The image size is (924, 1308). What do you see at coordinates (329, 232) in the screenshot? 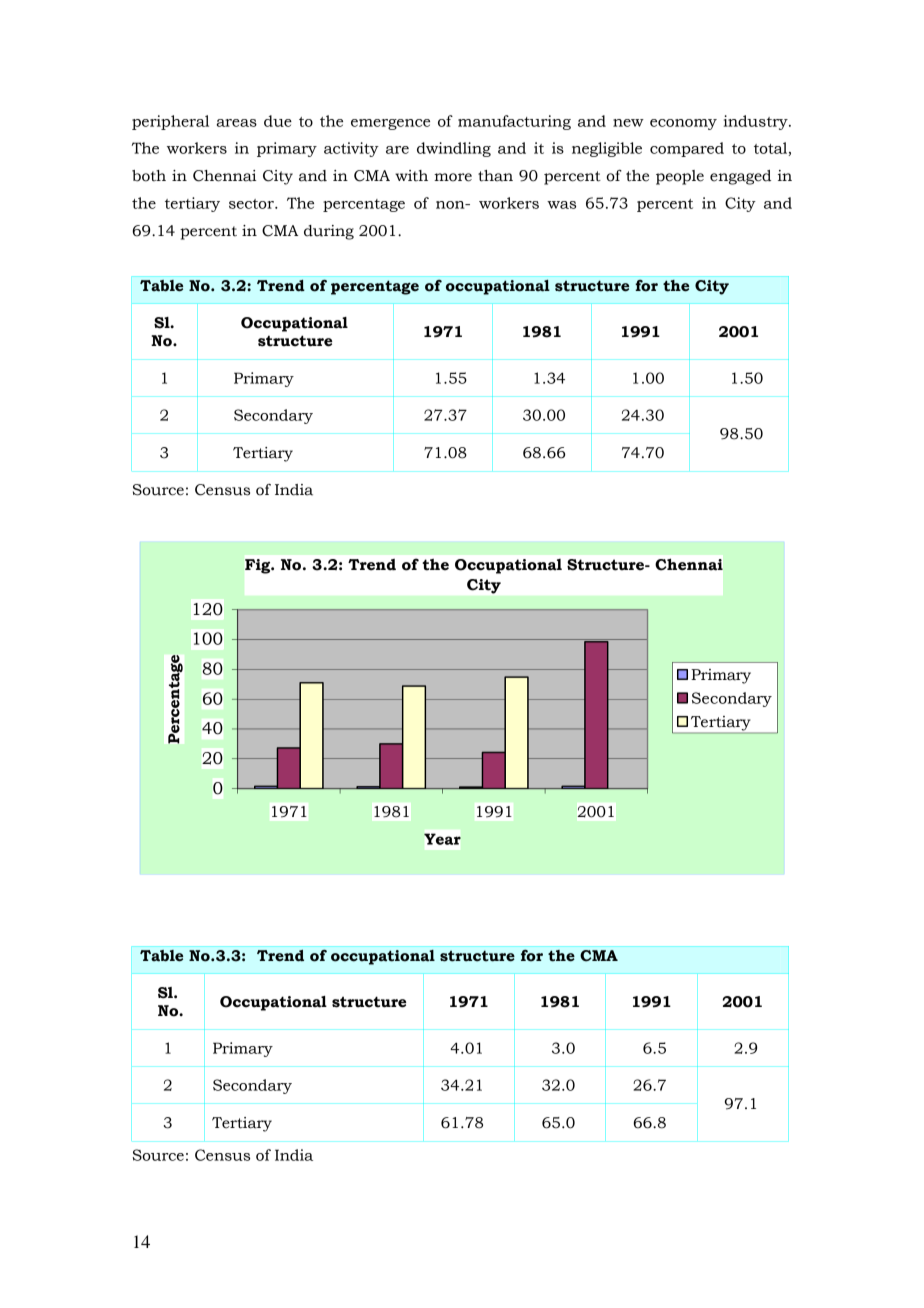
I see `during` at bounding box center [329, 232].
